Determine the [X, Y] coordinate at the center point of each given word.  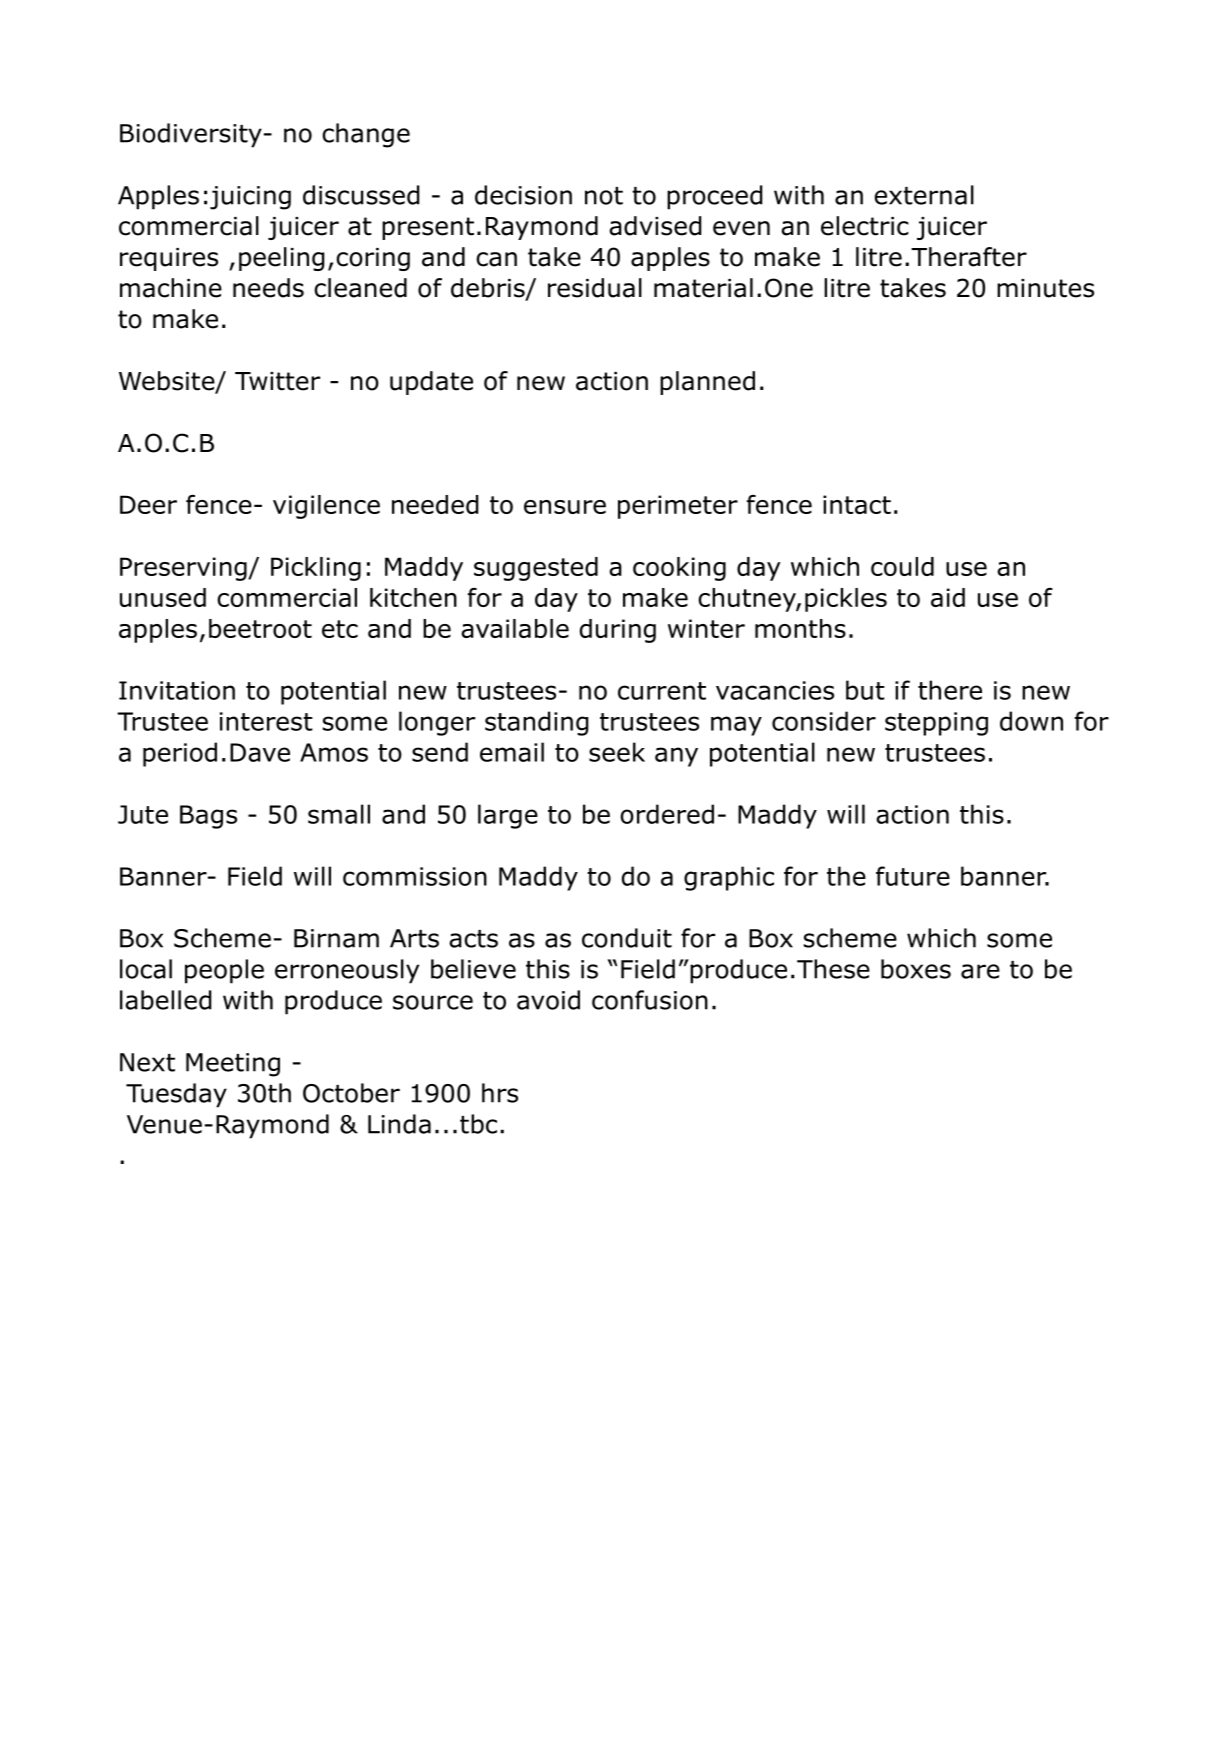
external [924, 195]
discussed [361, 195]
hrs [500, 1093]
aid [948, 597]
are [980, 971]
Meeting [233, 1065]
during [618, 631]
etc [340, 629]
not [604, 196]
